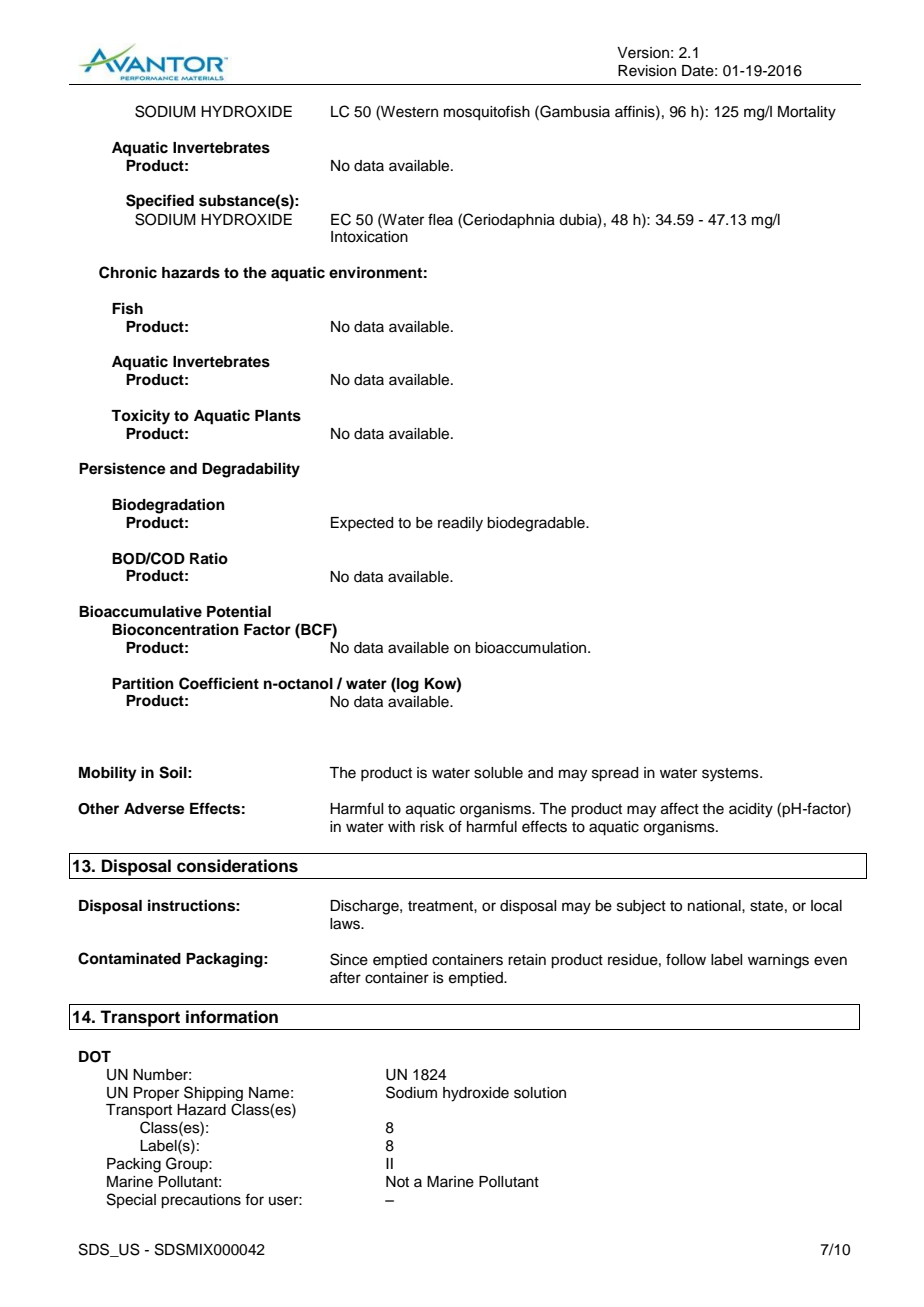 The image size is (924, 1307). What do you see at coordinates (278, 416) in the page?
I see `Plants` at bounding box center [278, 416].
